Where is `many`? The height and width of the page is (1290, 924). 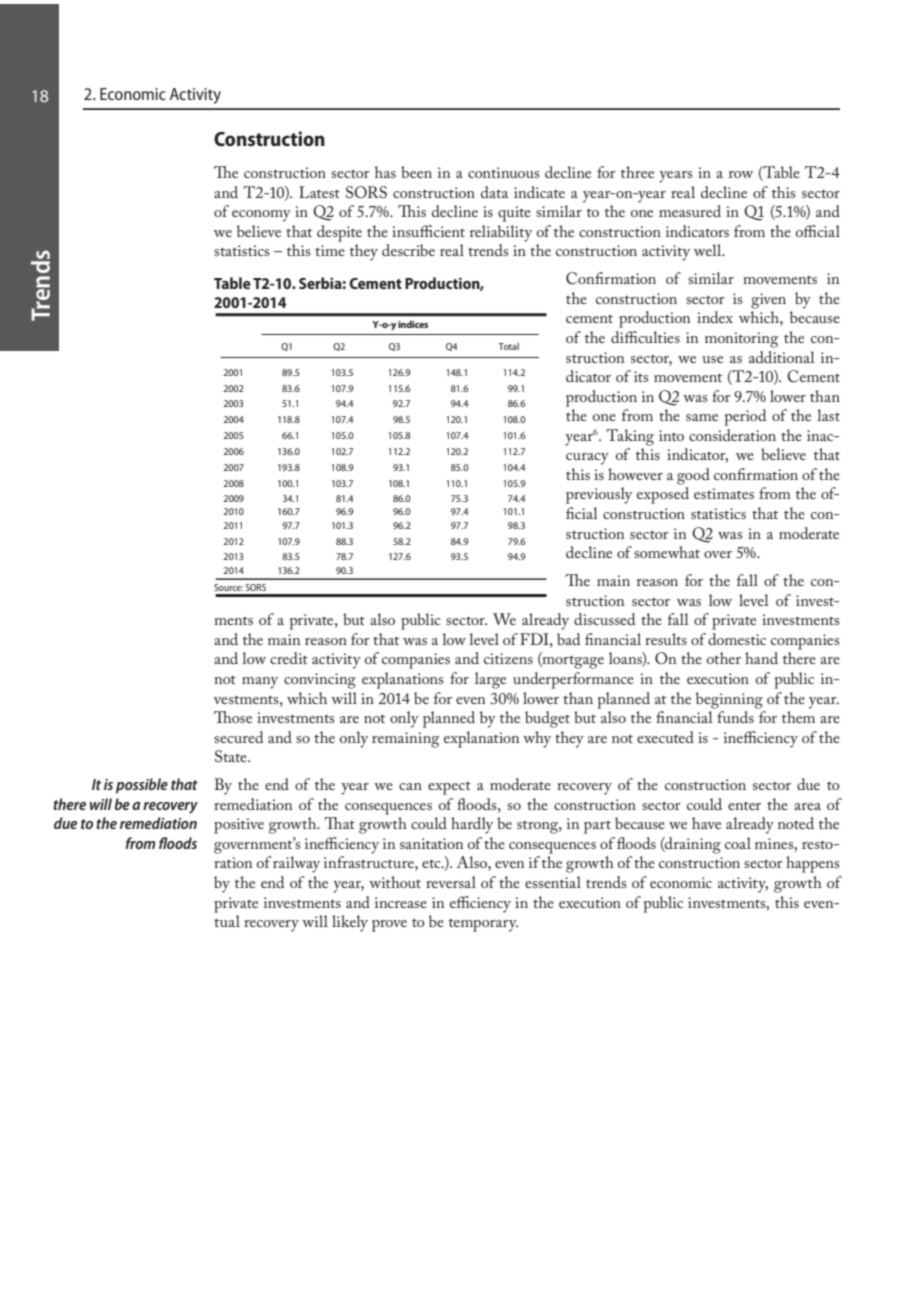 many is located at coordinates (260, 683).
